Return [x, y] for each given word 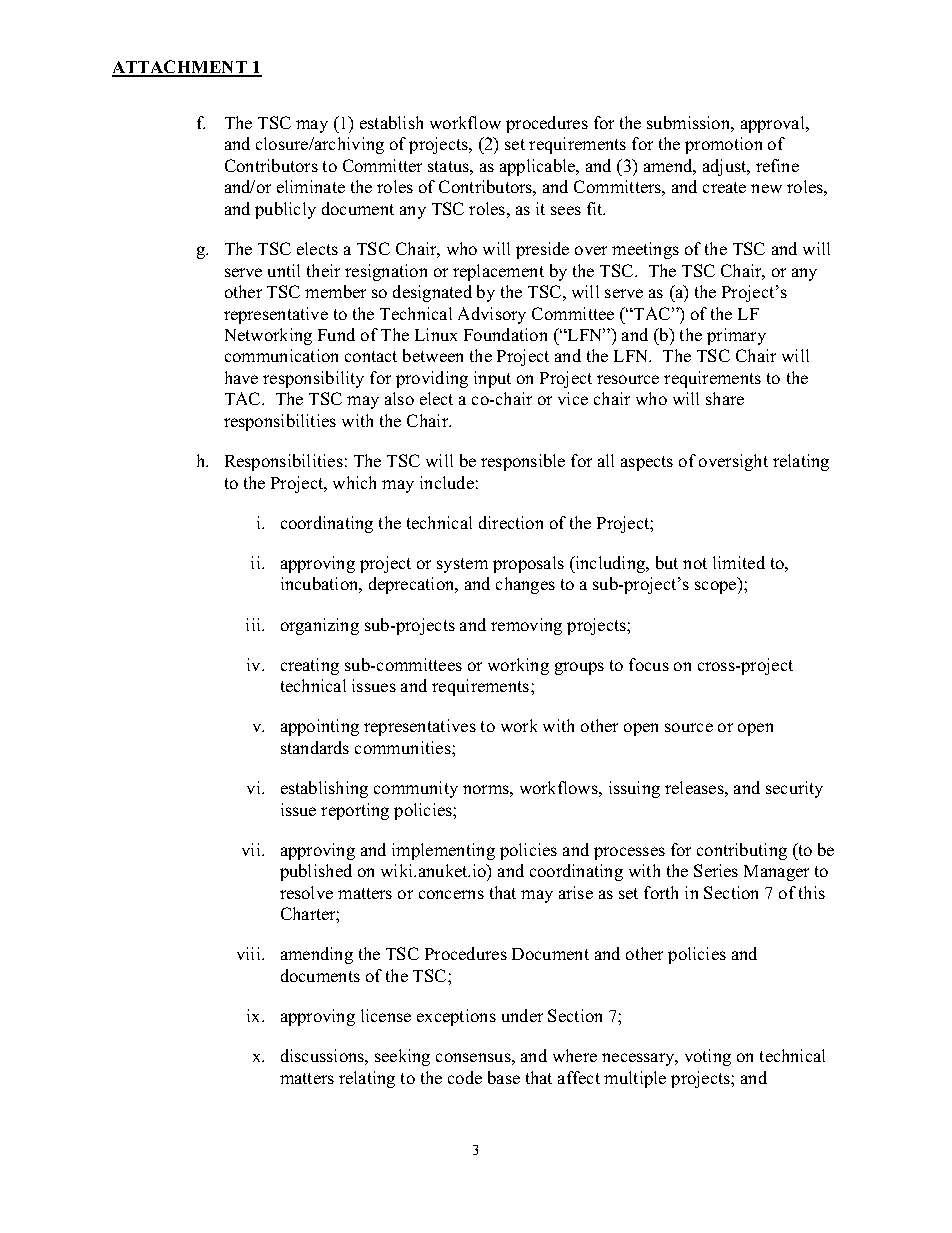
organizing [320, 626]
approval [774, 124]
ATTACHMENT [181, 68]
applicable [539, 167]
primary [736, 336]
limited [739, 562]
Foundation [505, 334]
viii [250, 953]
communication [281, 355]
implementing [443, 851]
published [316, 872]
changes [525, 585]
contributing [742, 851]
